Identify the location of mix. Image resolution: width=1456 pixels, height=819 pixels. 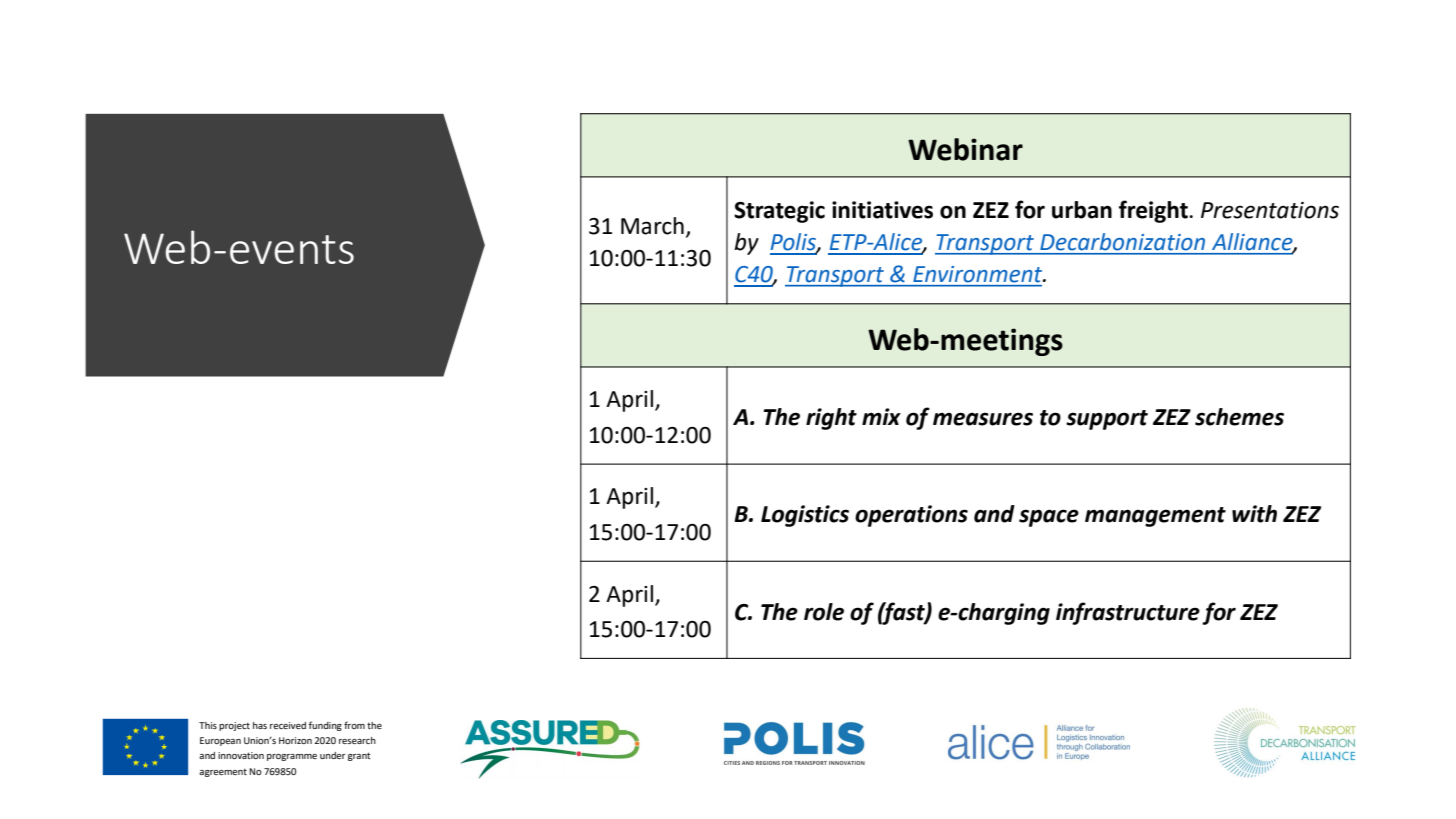
(881, 416).
